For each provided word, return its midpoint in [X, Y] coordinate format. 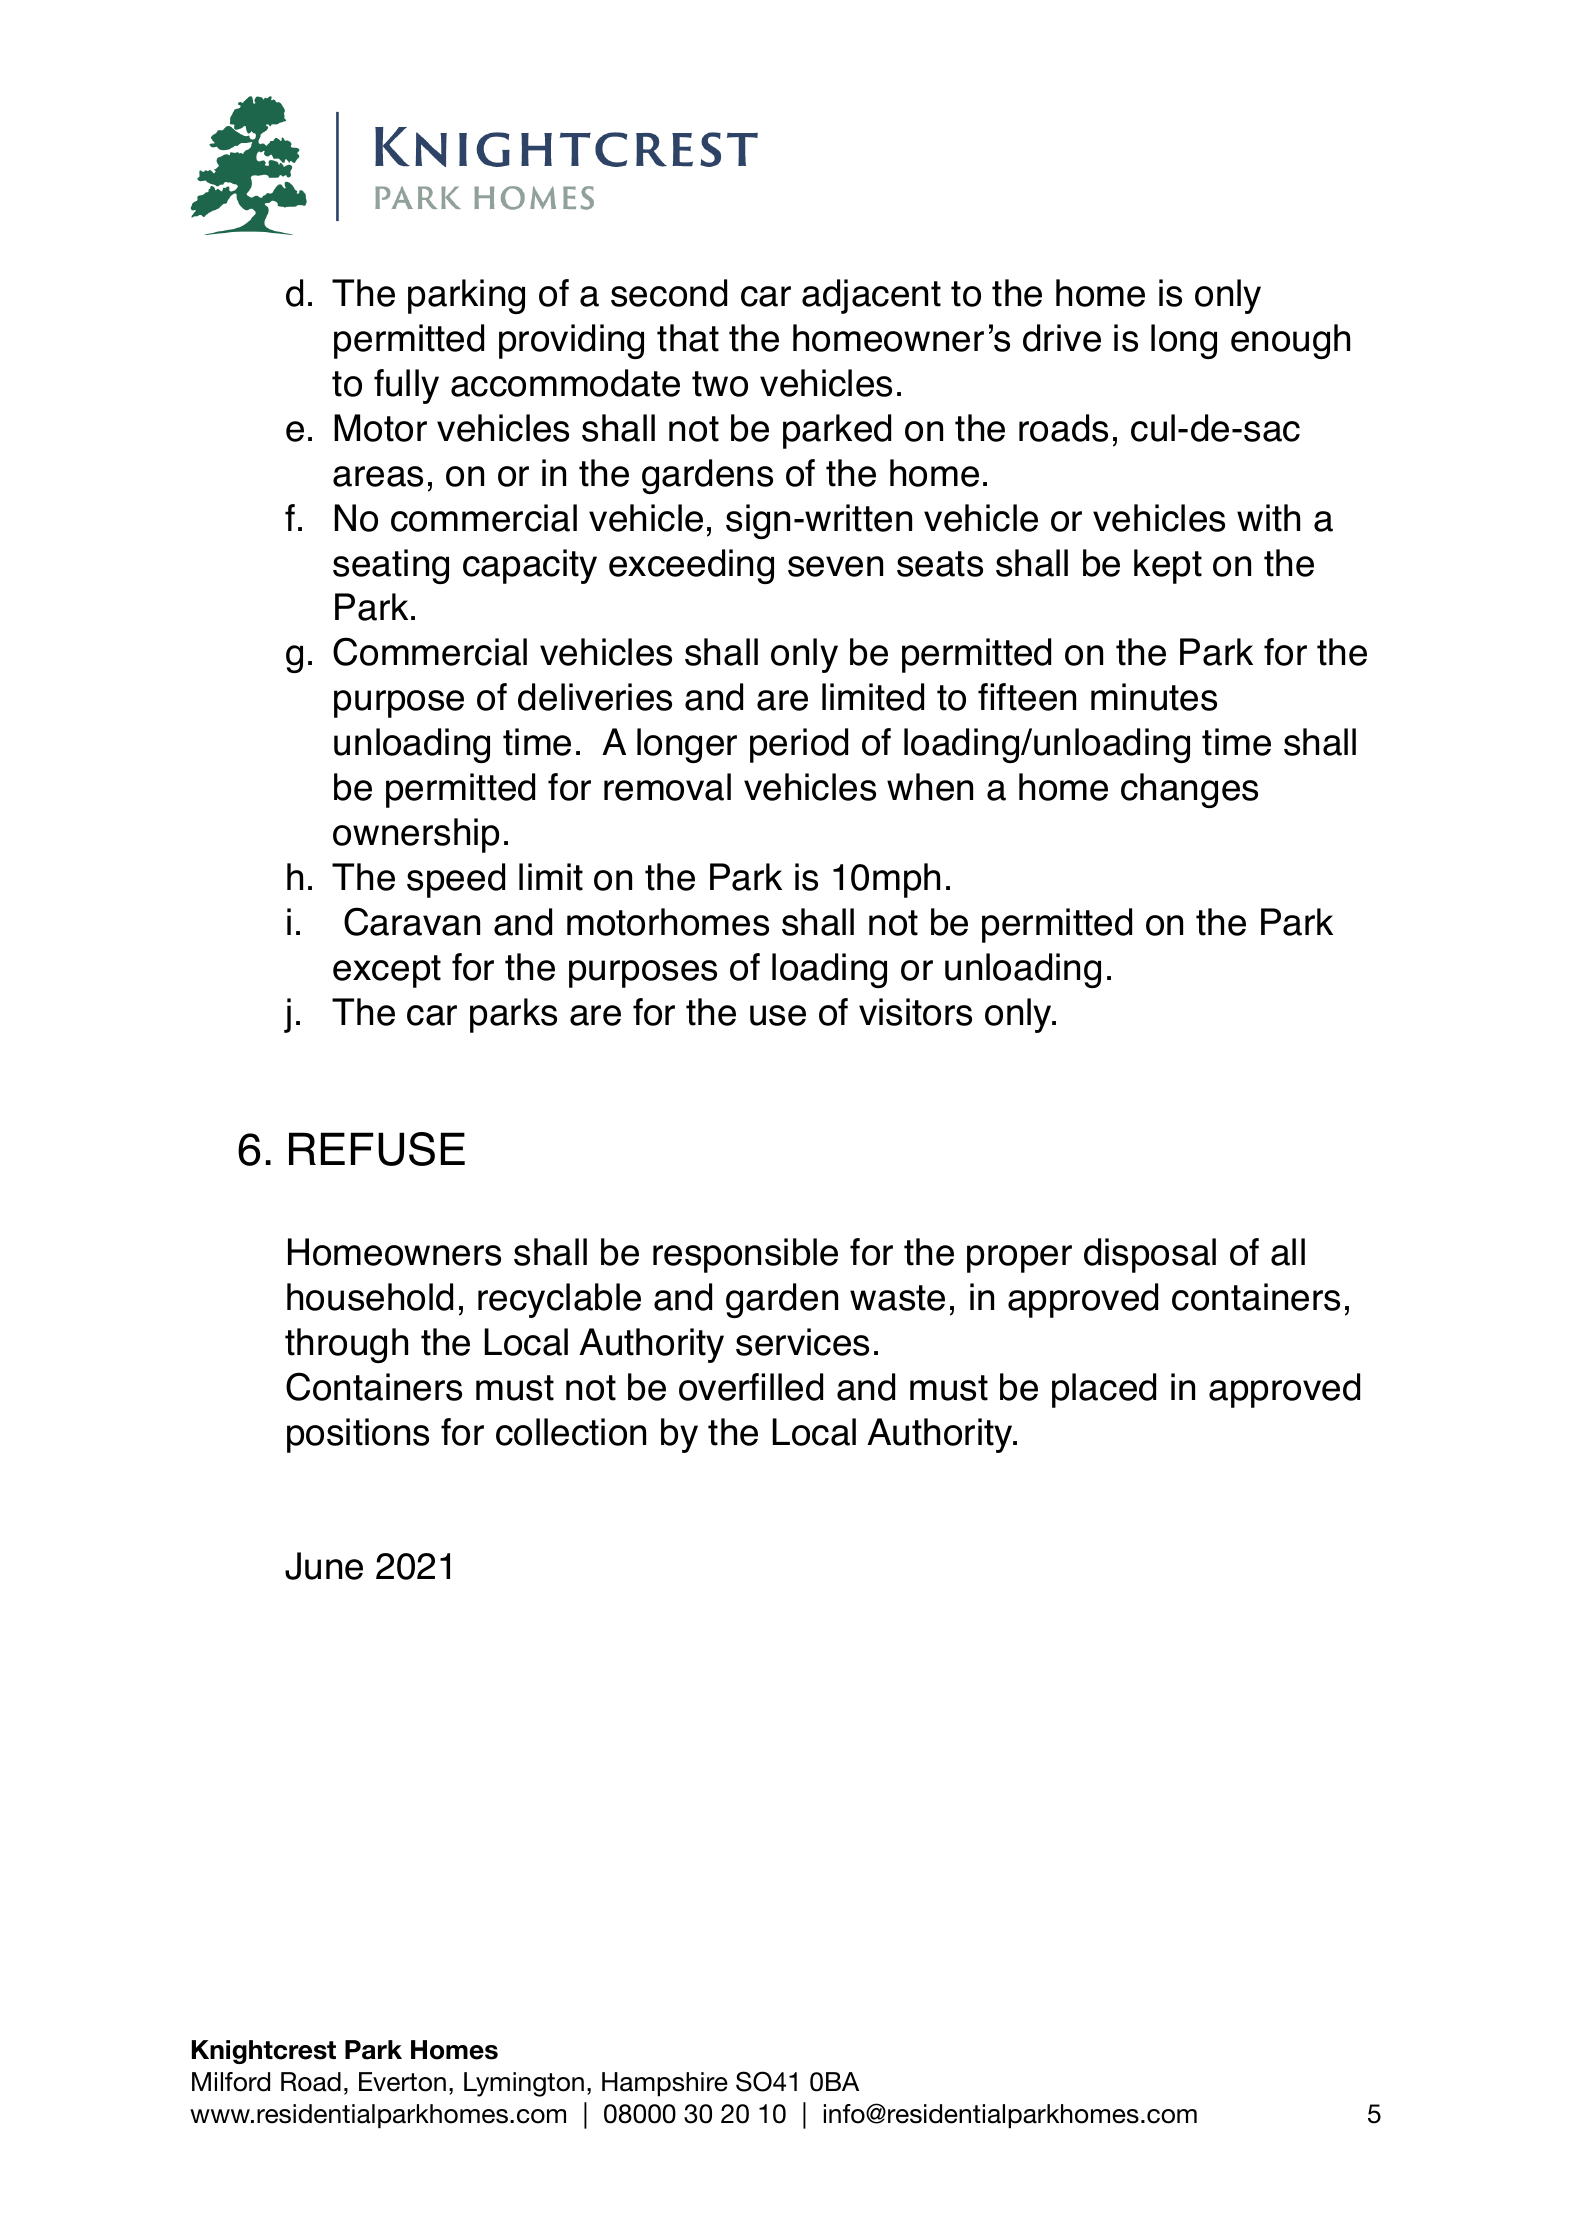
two [720, 384]
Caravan [412, 921]
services [802, 1342]
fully [406, 386]
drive [1062, 338]
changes [1189, 790]
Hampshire [665, 2084]
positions [358, 1435]
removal [667, 787]
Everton [402, 2082]
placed [1104, 1390]
